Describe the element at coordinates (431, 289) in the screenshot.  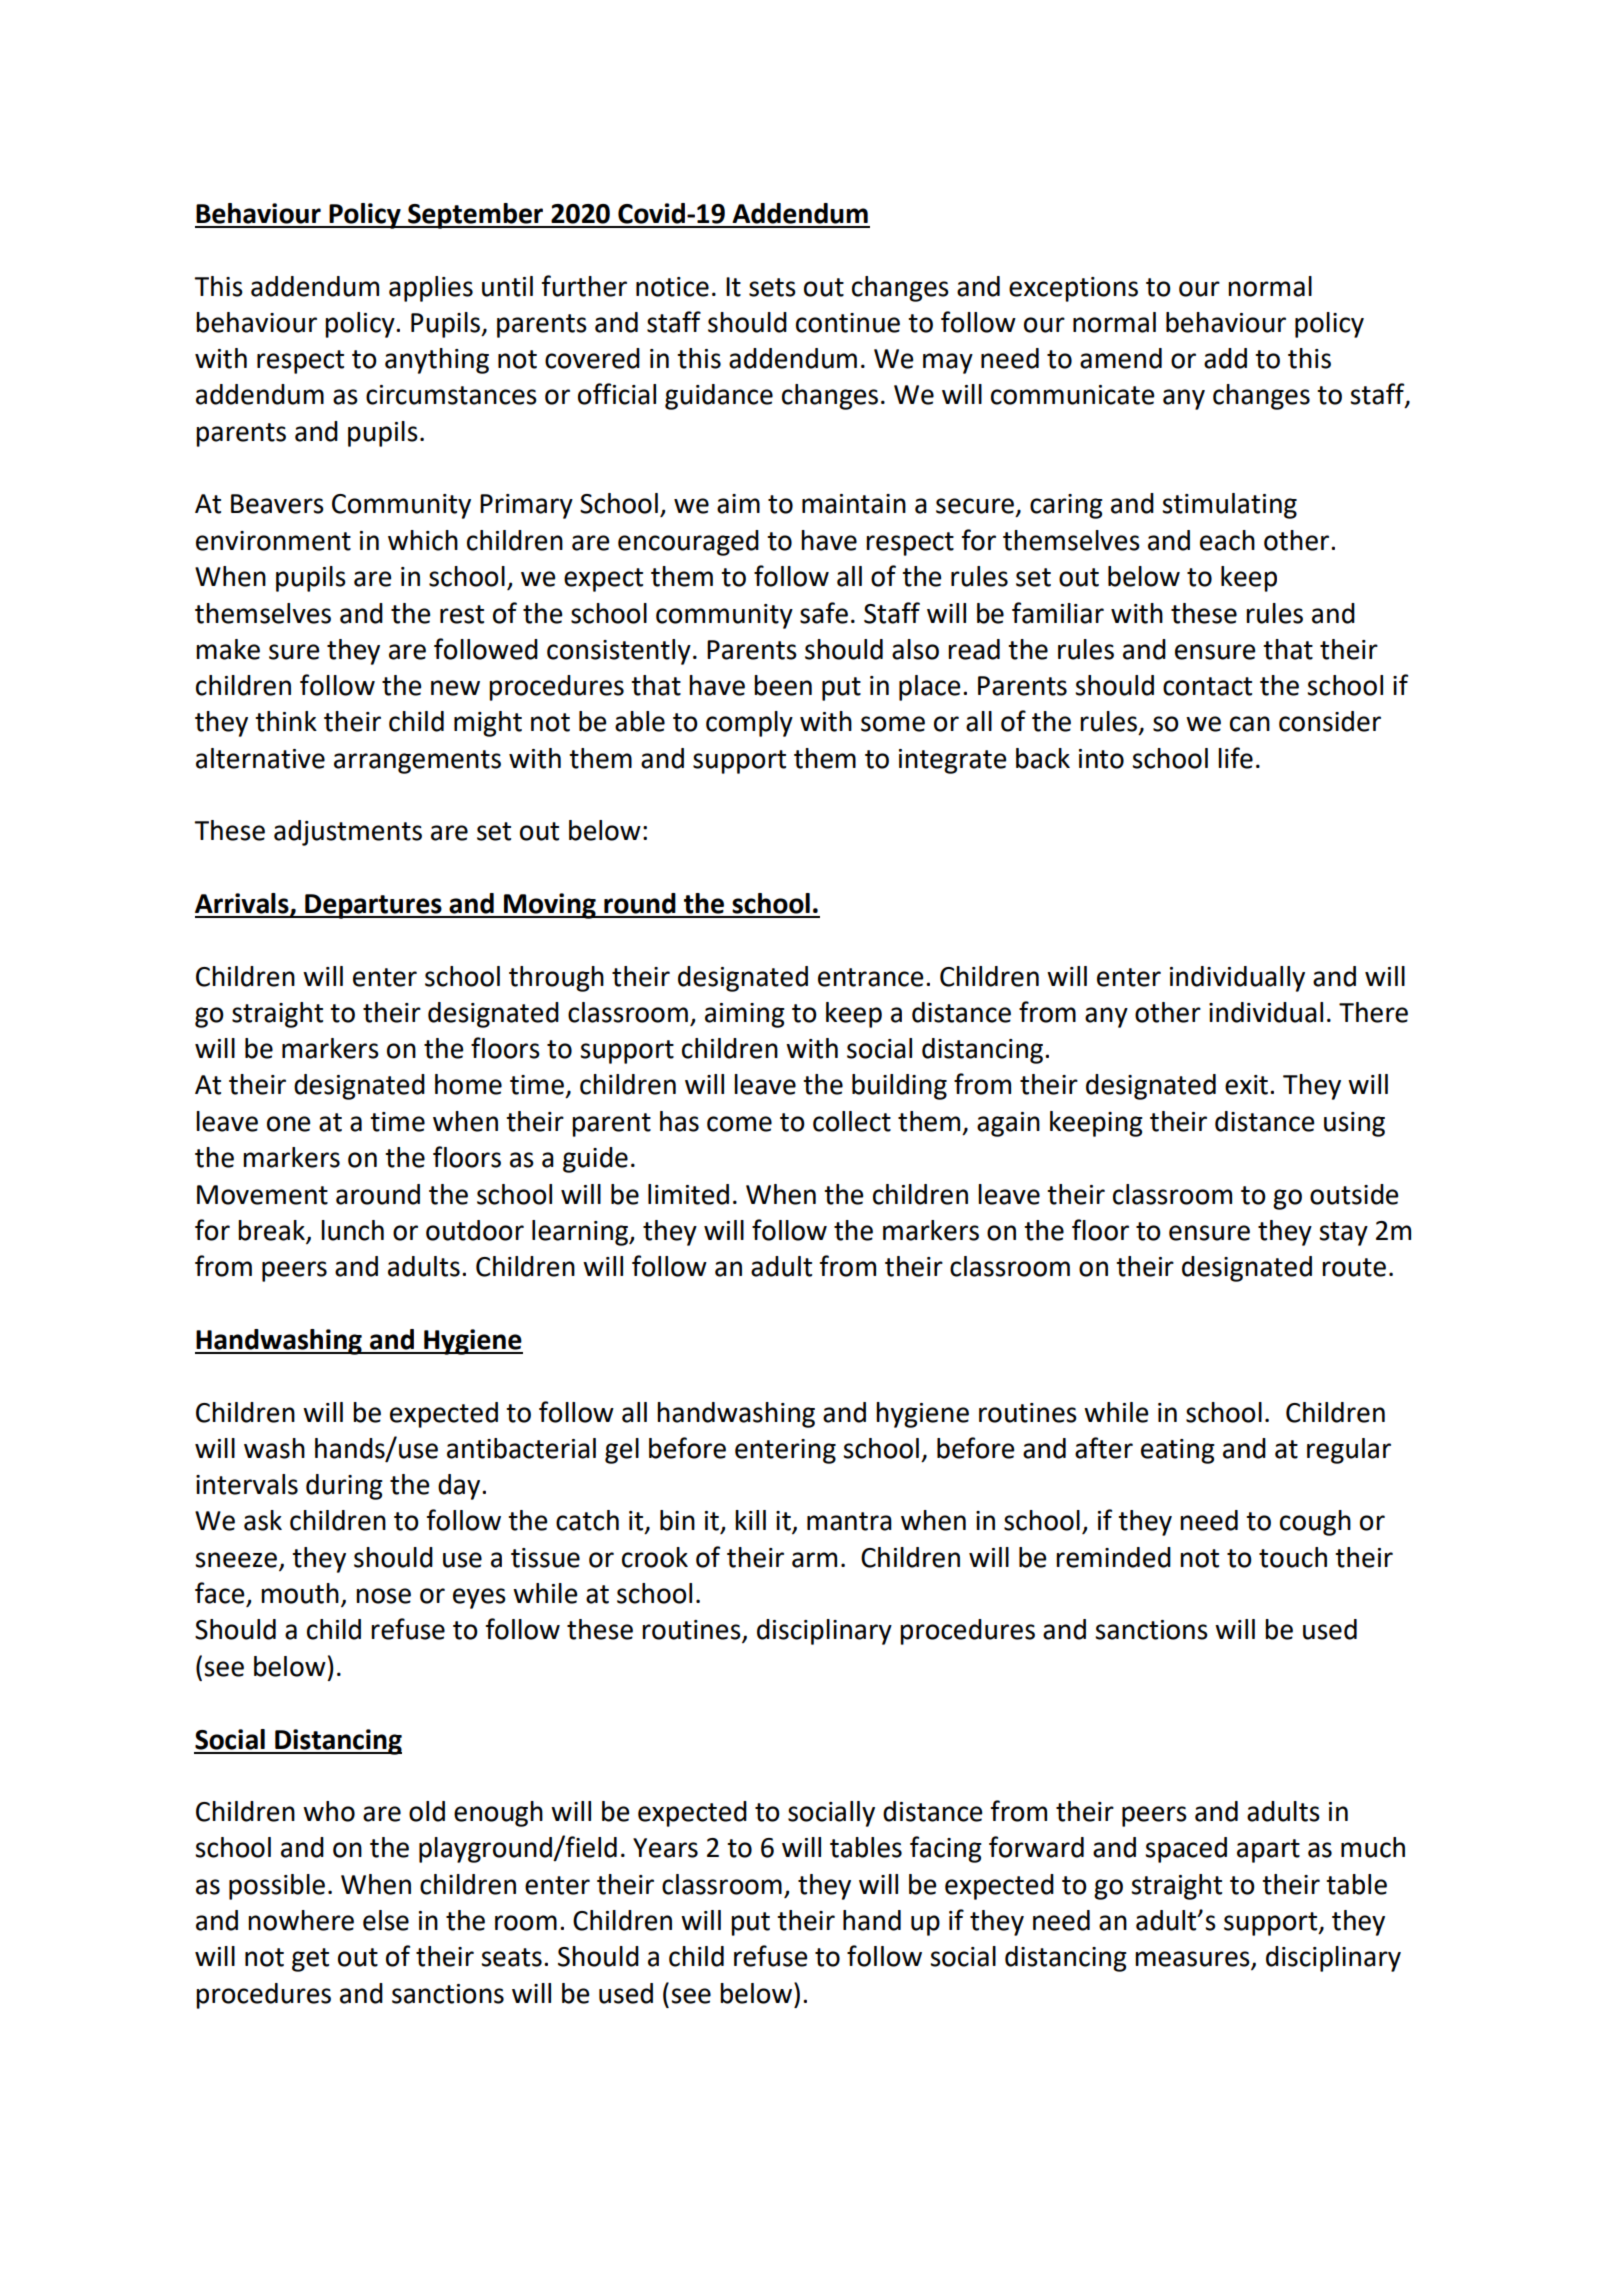
I see `applies` at that location.
